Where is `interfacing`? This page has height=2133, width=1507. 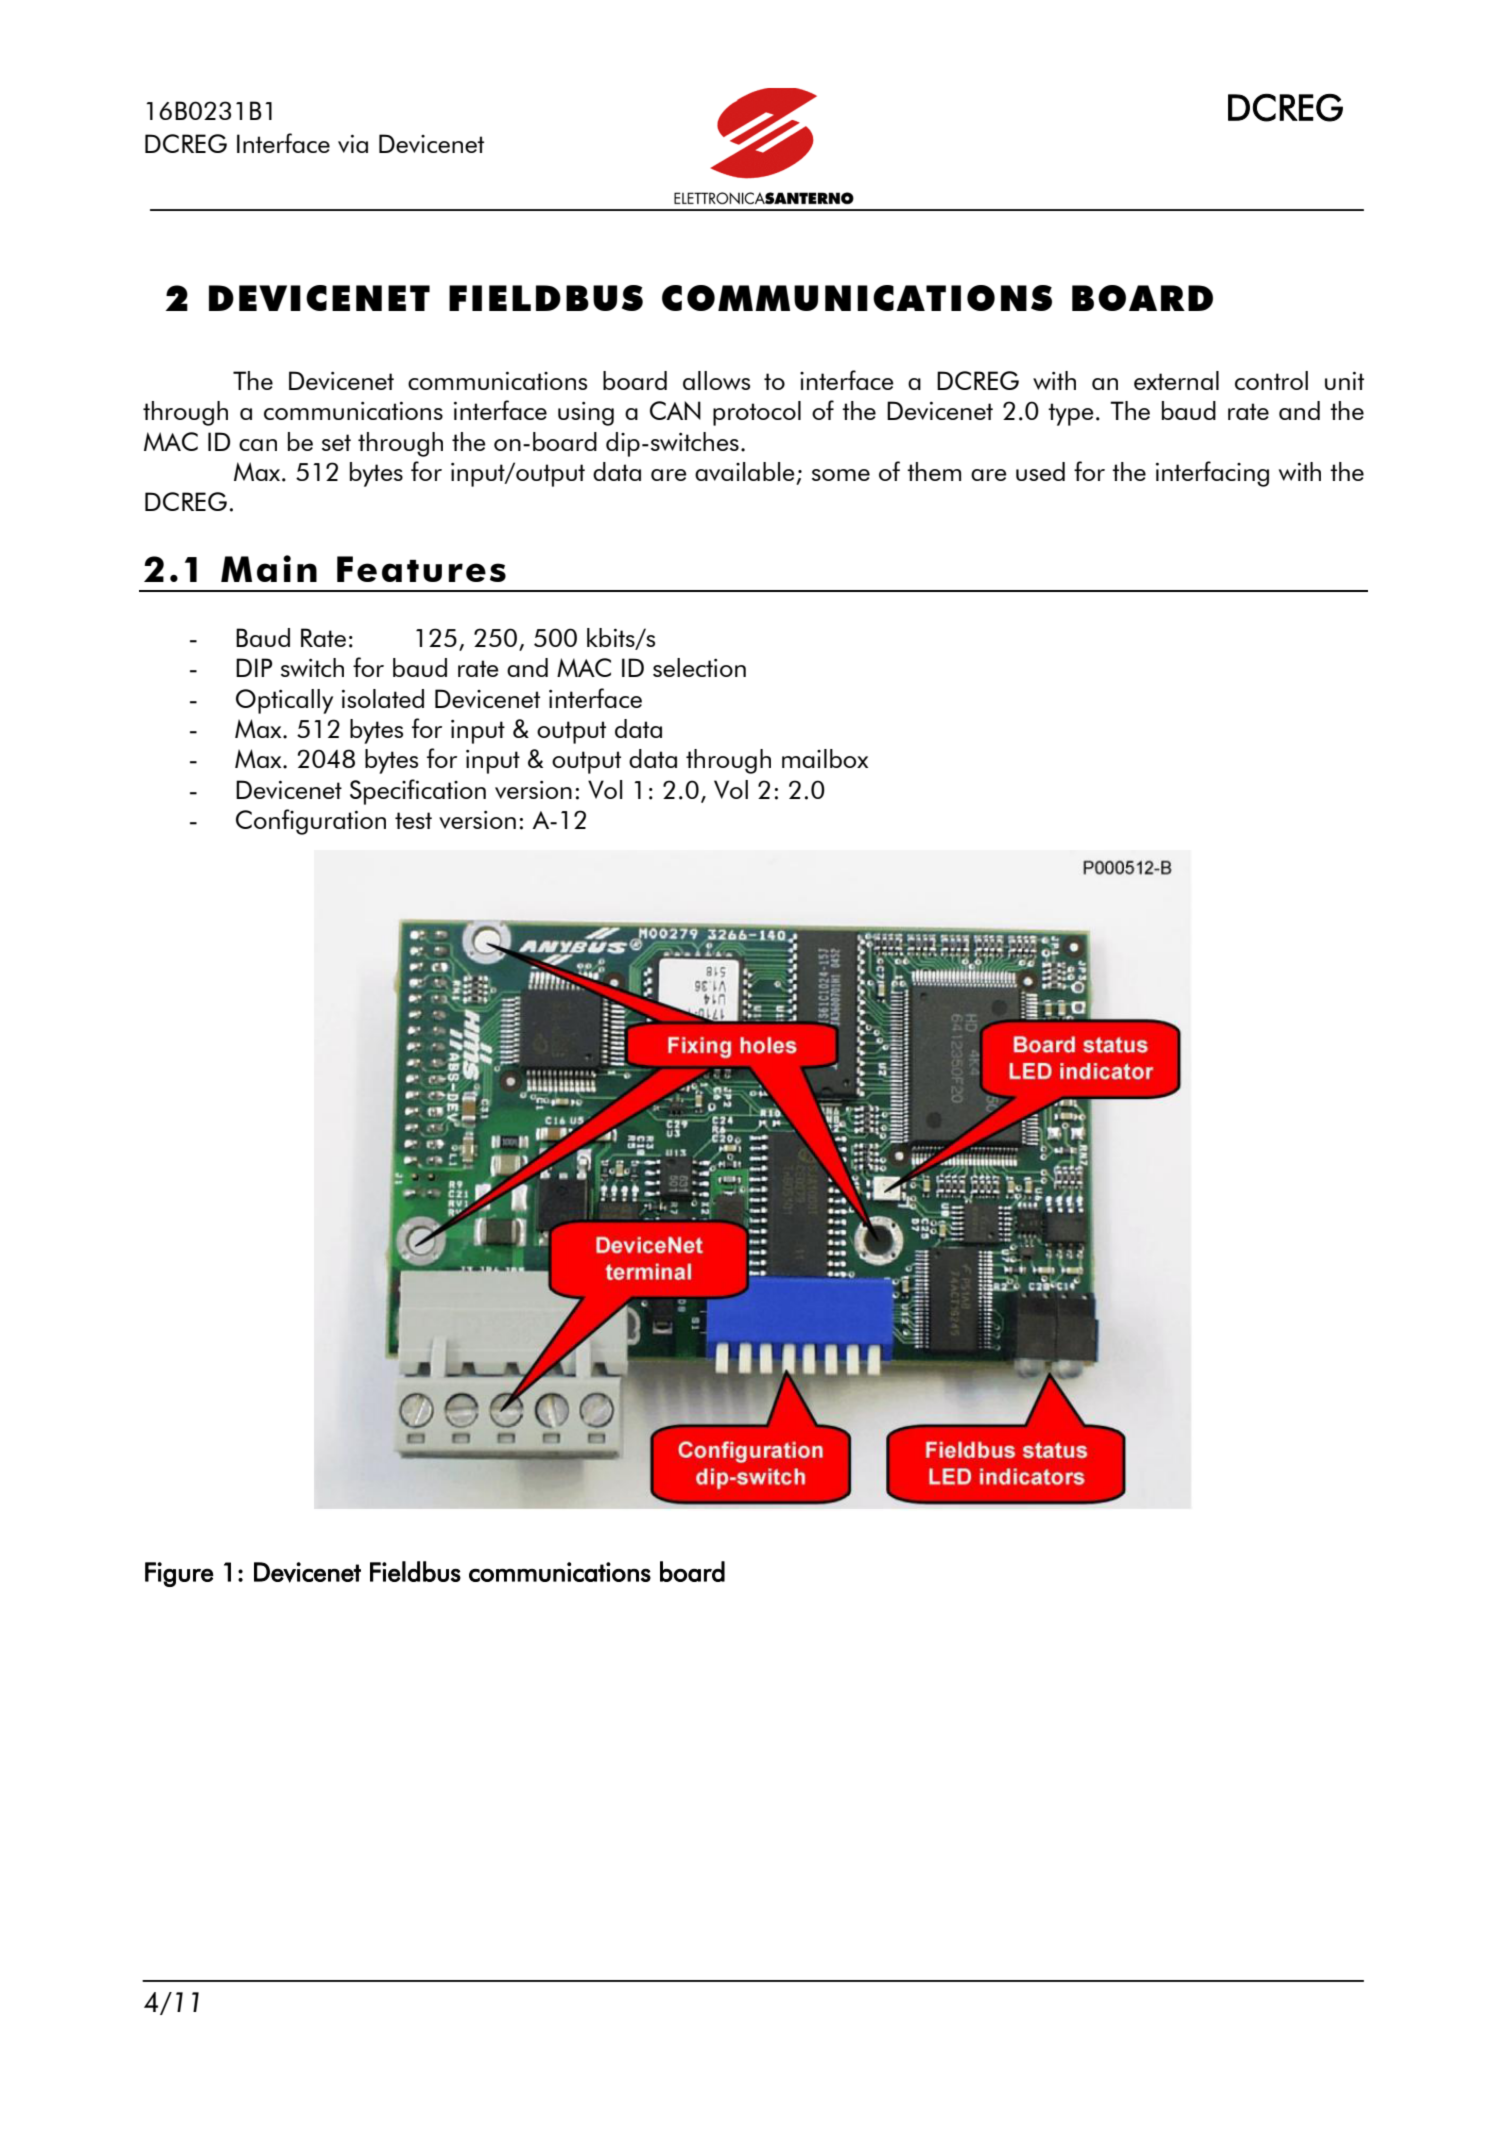 interfacing is located at coordinates (1212, 474).
